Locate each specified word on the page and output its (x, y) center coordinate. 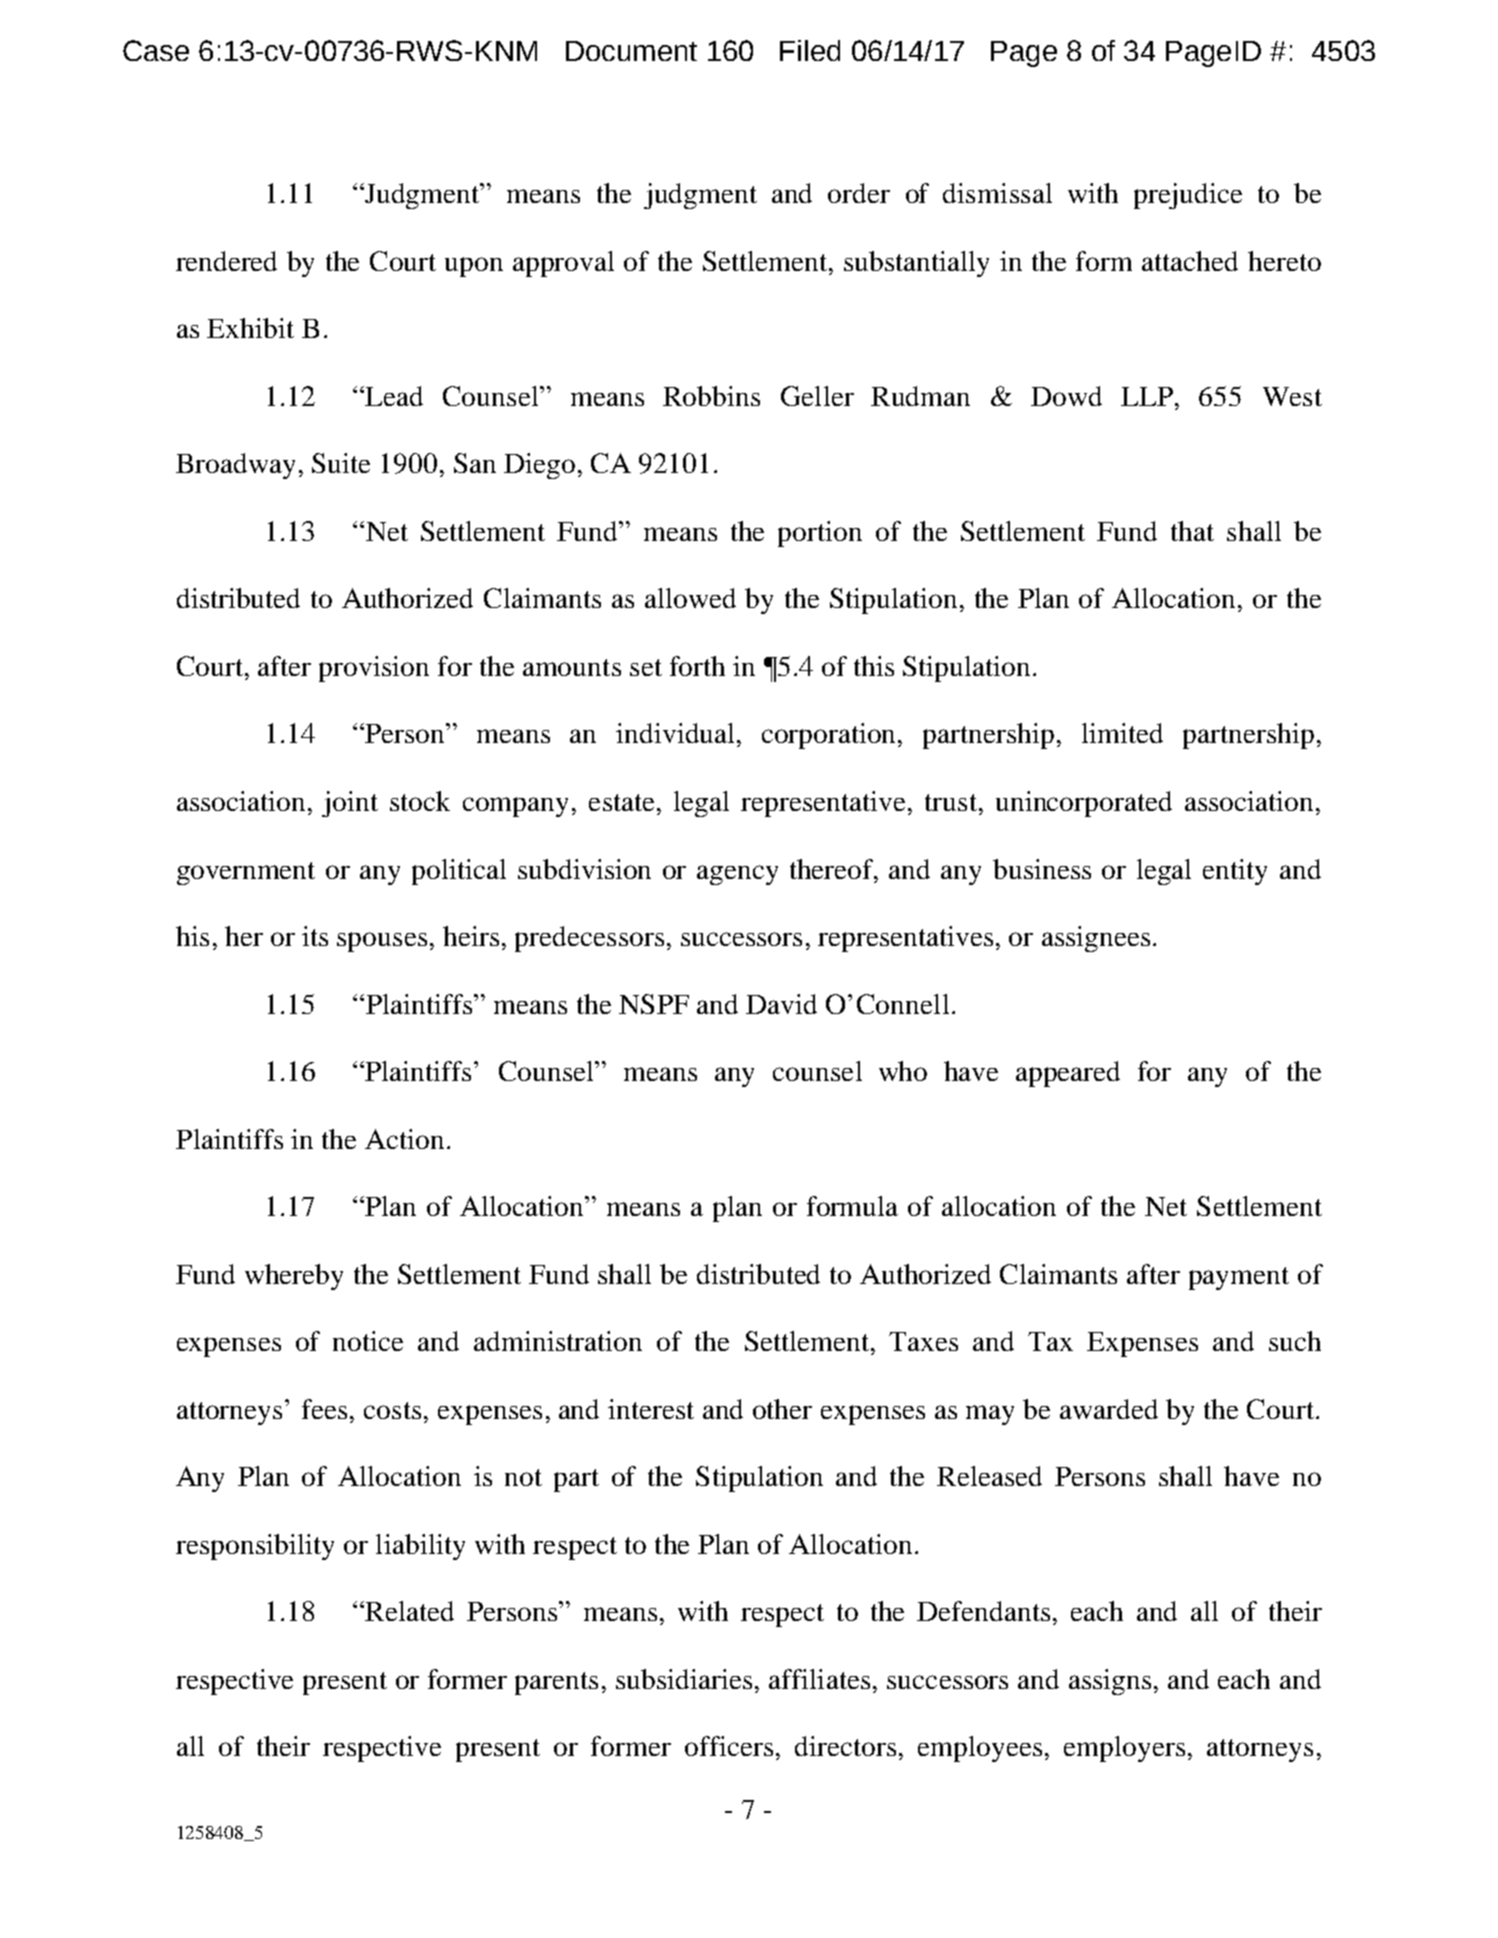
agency (737, 875)
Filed (810, 50)
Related (409, 1611)
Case (156, 50)
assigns (1110, 1682)
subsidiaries (684, 1679)
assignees (1096, 939)
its (315, 936)
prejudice (1188, 196)
